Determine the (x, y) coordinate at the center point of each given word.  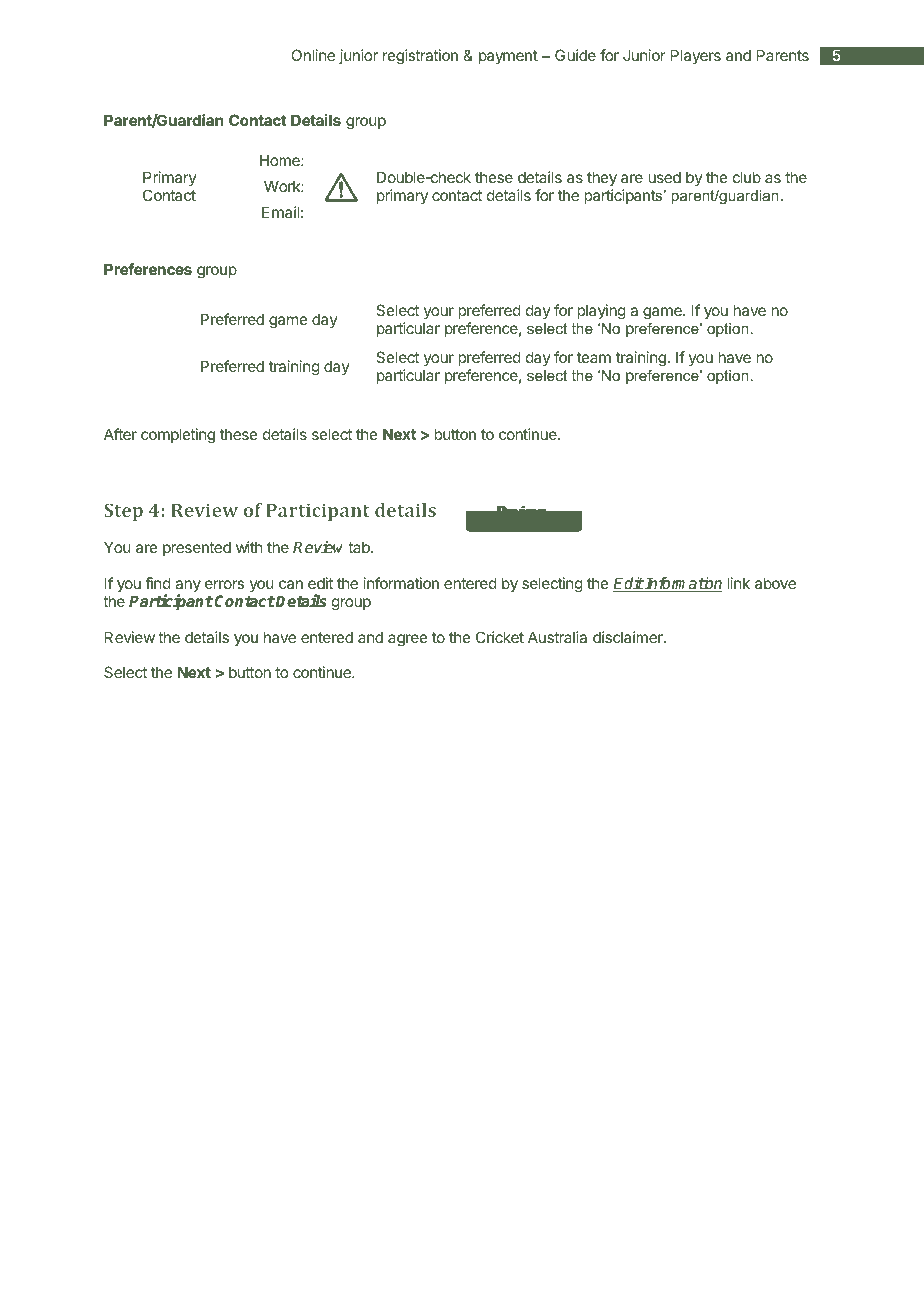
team (594, 357)
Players (696, 56)
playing (601, 312)
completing (178, 436)
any (188, 587)
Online (313, 55)
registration (420, 57)
